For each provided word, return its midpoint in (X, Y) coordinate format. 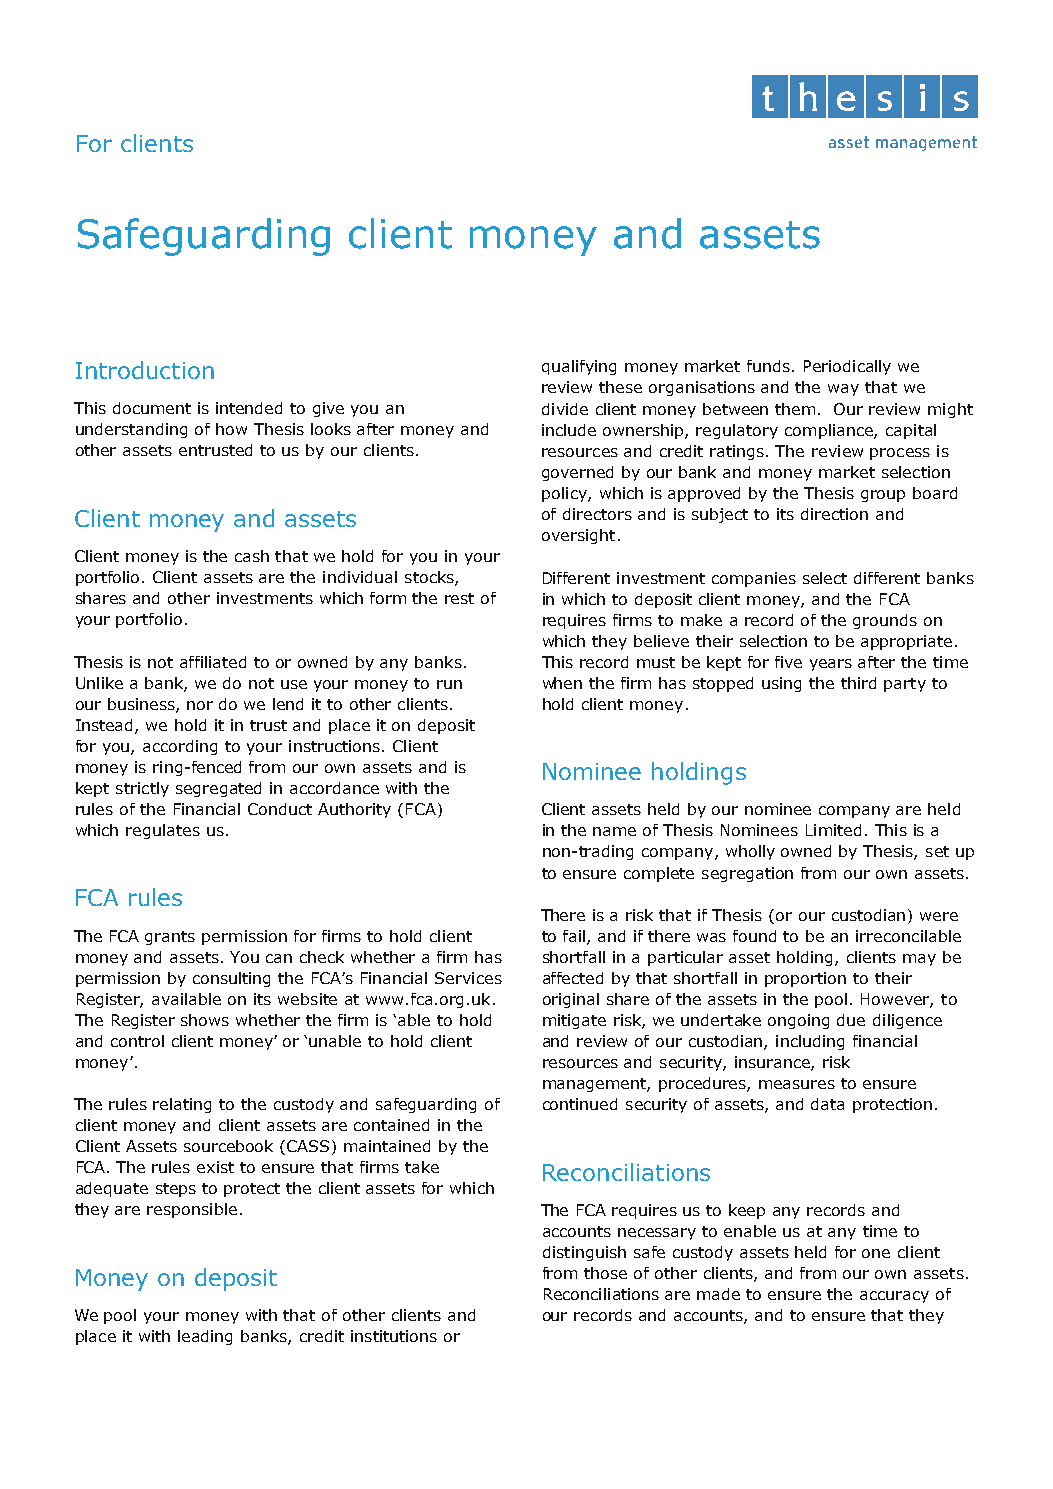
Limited (833, 830)
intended (249, 408)
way (843, 390)
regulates (163, 831)
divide (565, 409)
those (605, 1273)
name (614, 831)
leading (205, 1337)
